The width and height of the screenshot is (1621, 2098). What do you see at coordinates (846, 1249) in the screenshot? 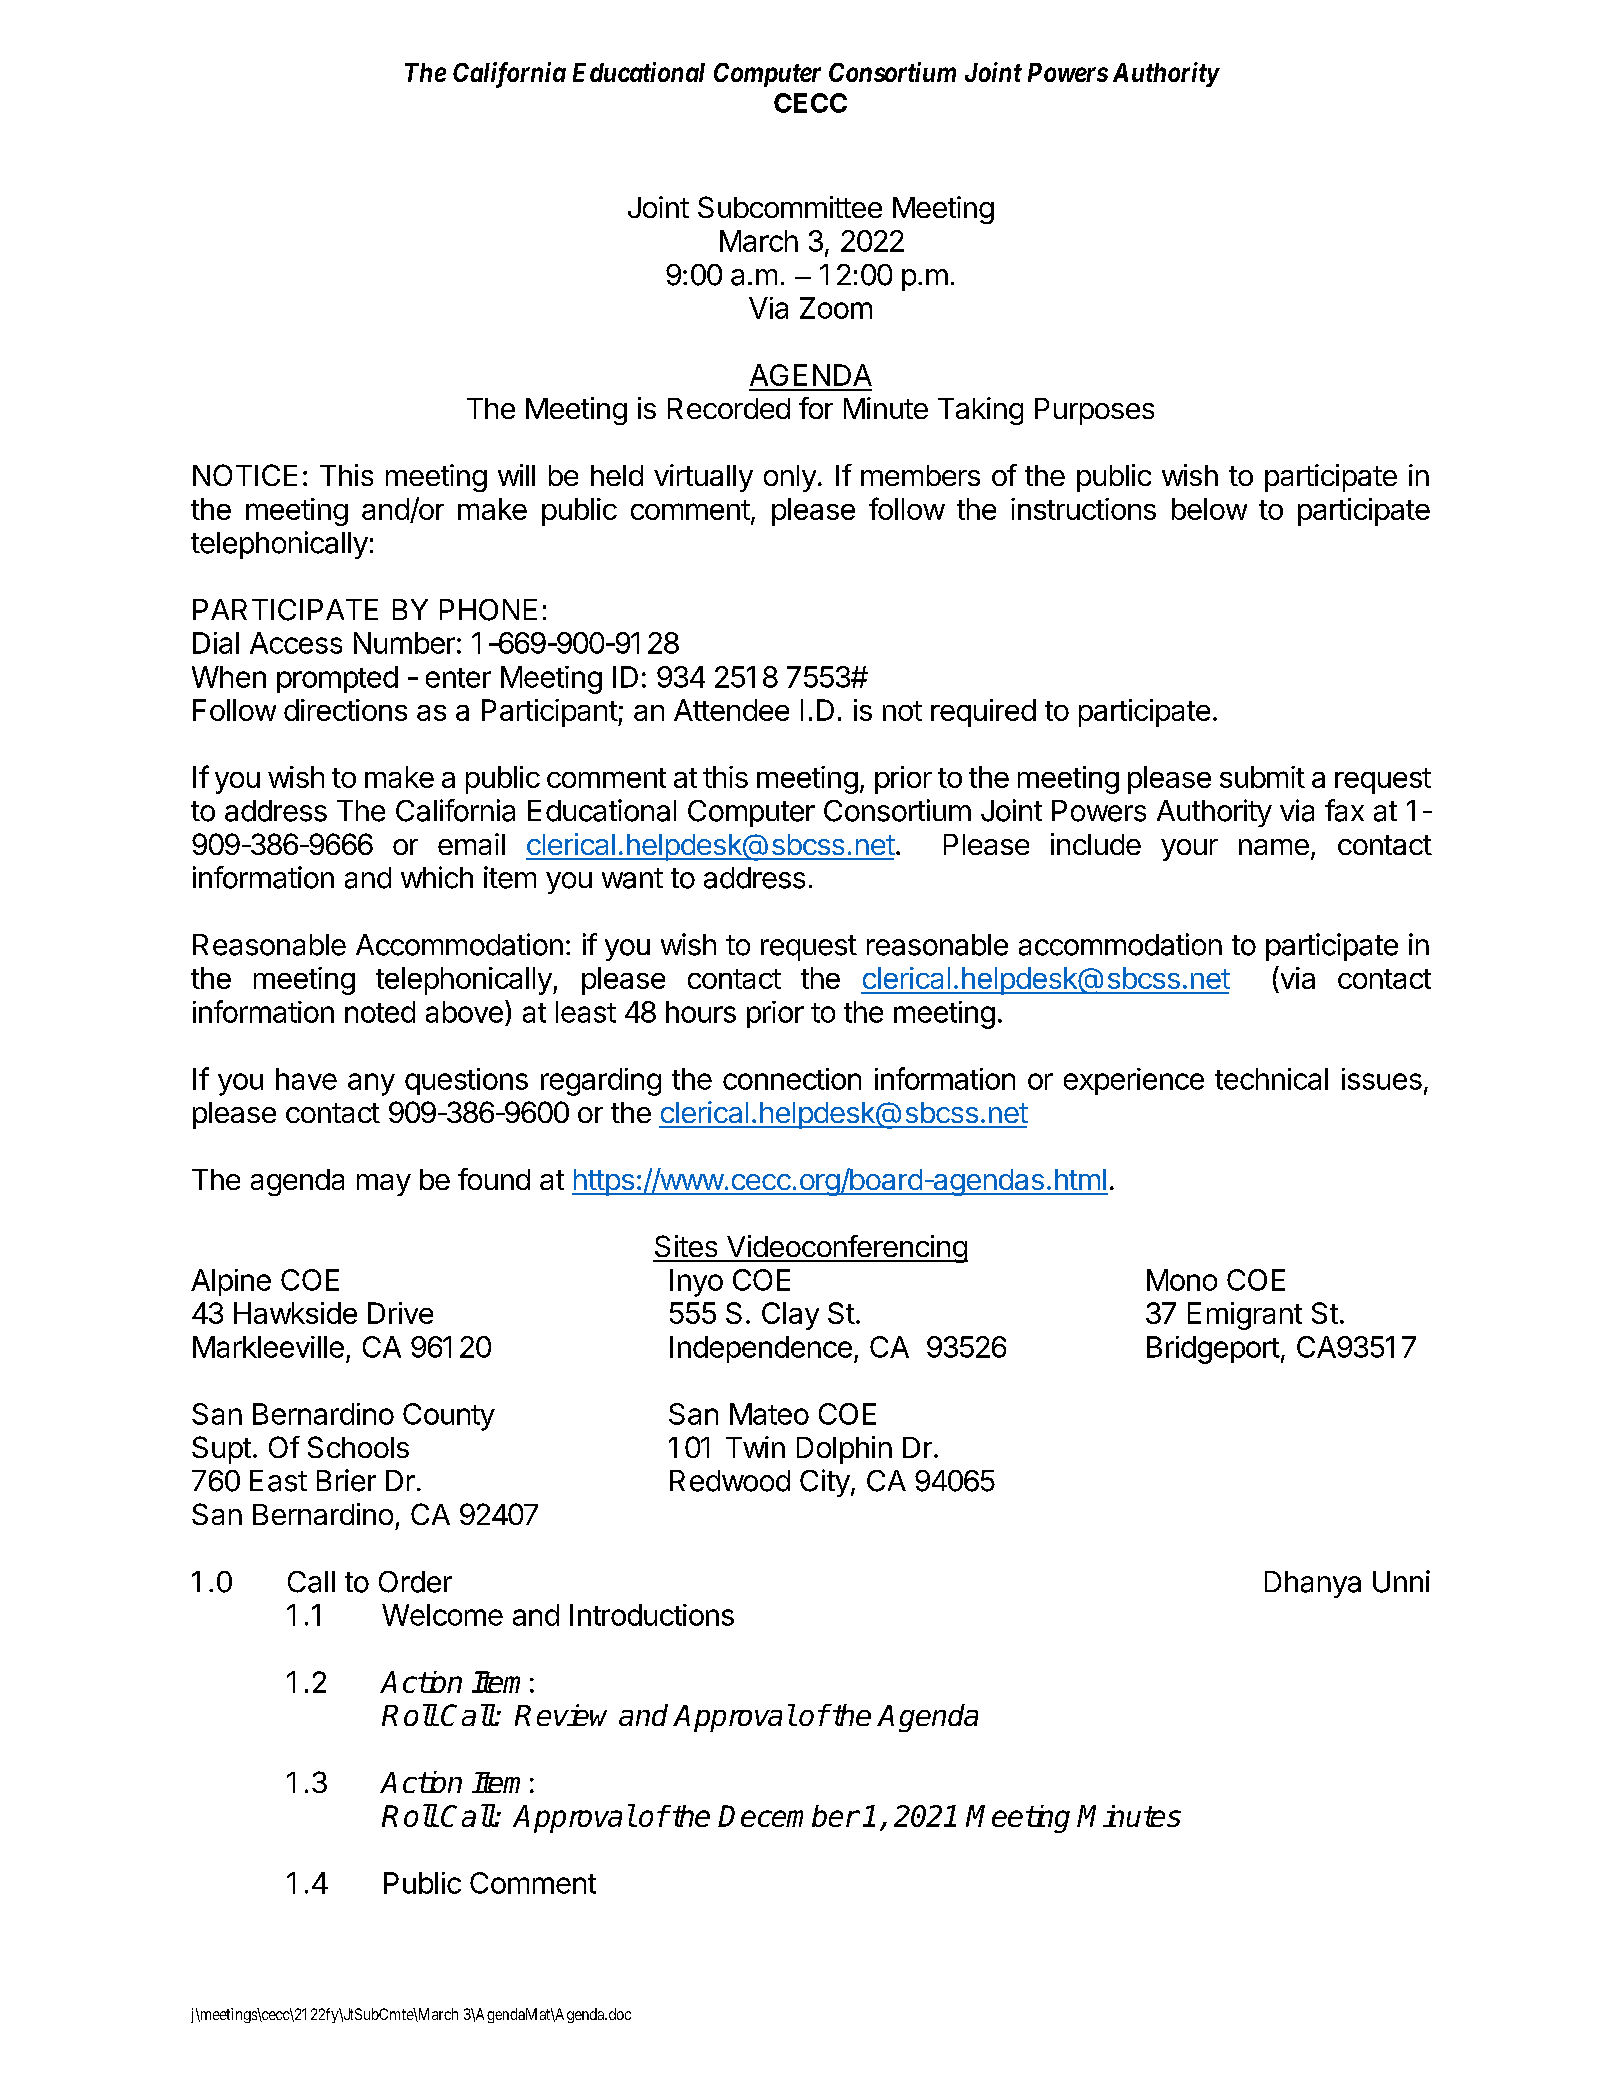
I see `Videoconferencing` at bounding box center [846, 1249].
